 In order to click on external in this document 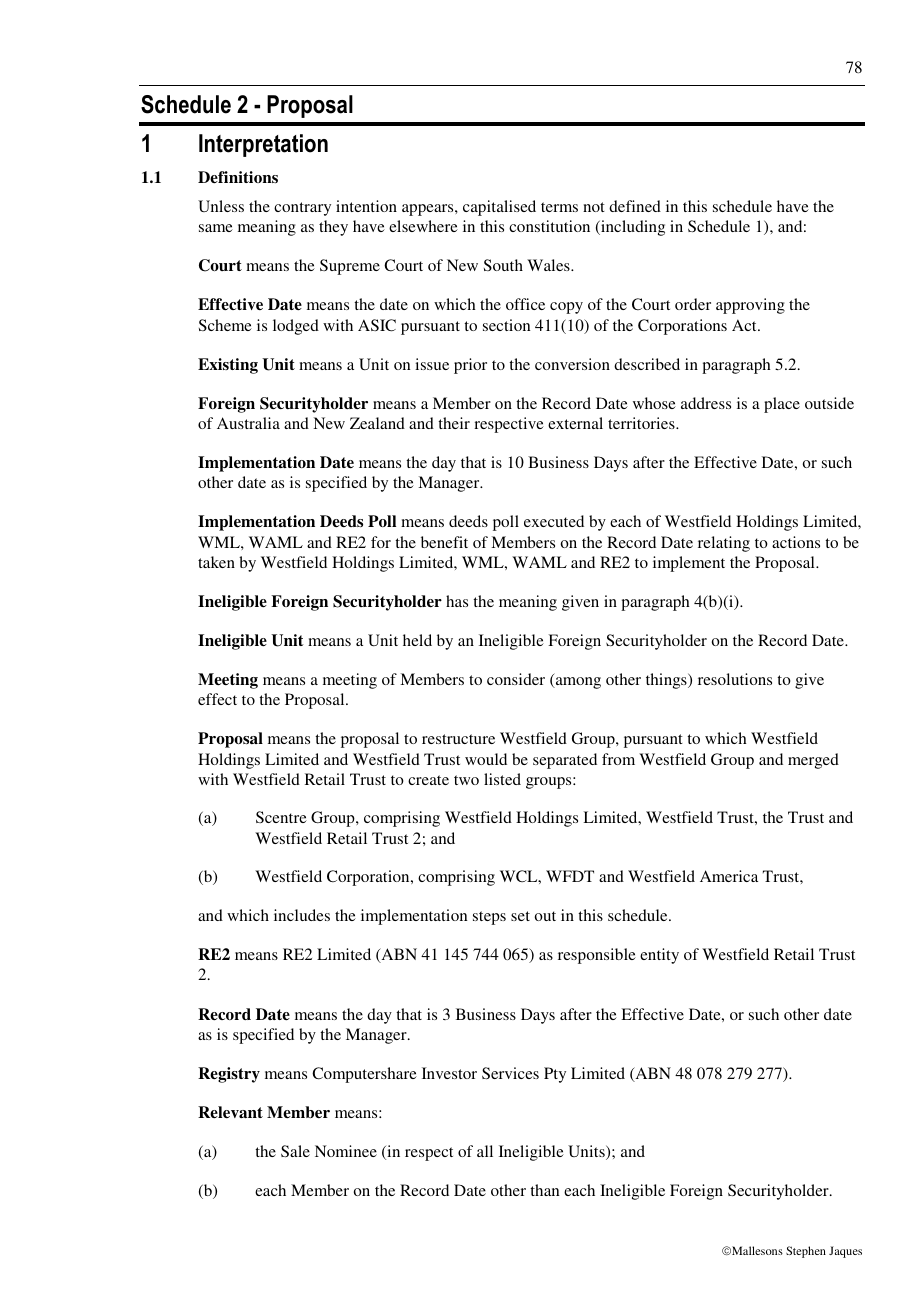, I will do `click(575, 423)`.
